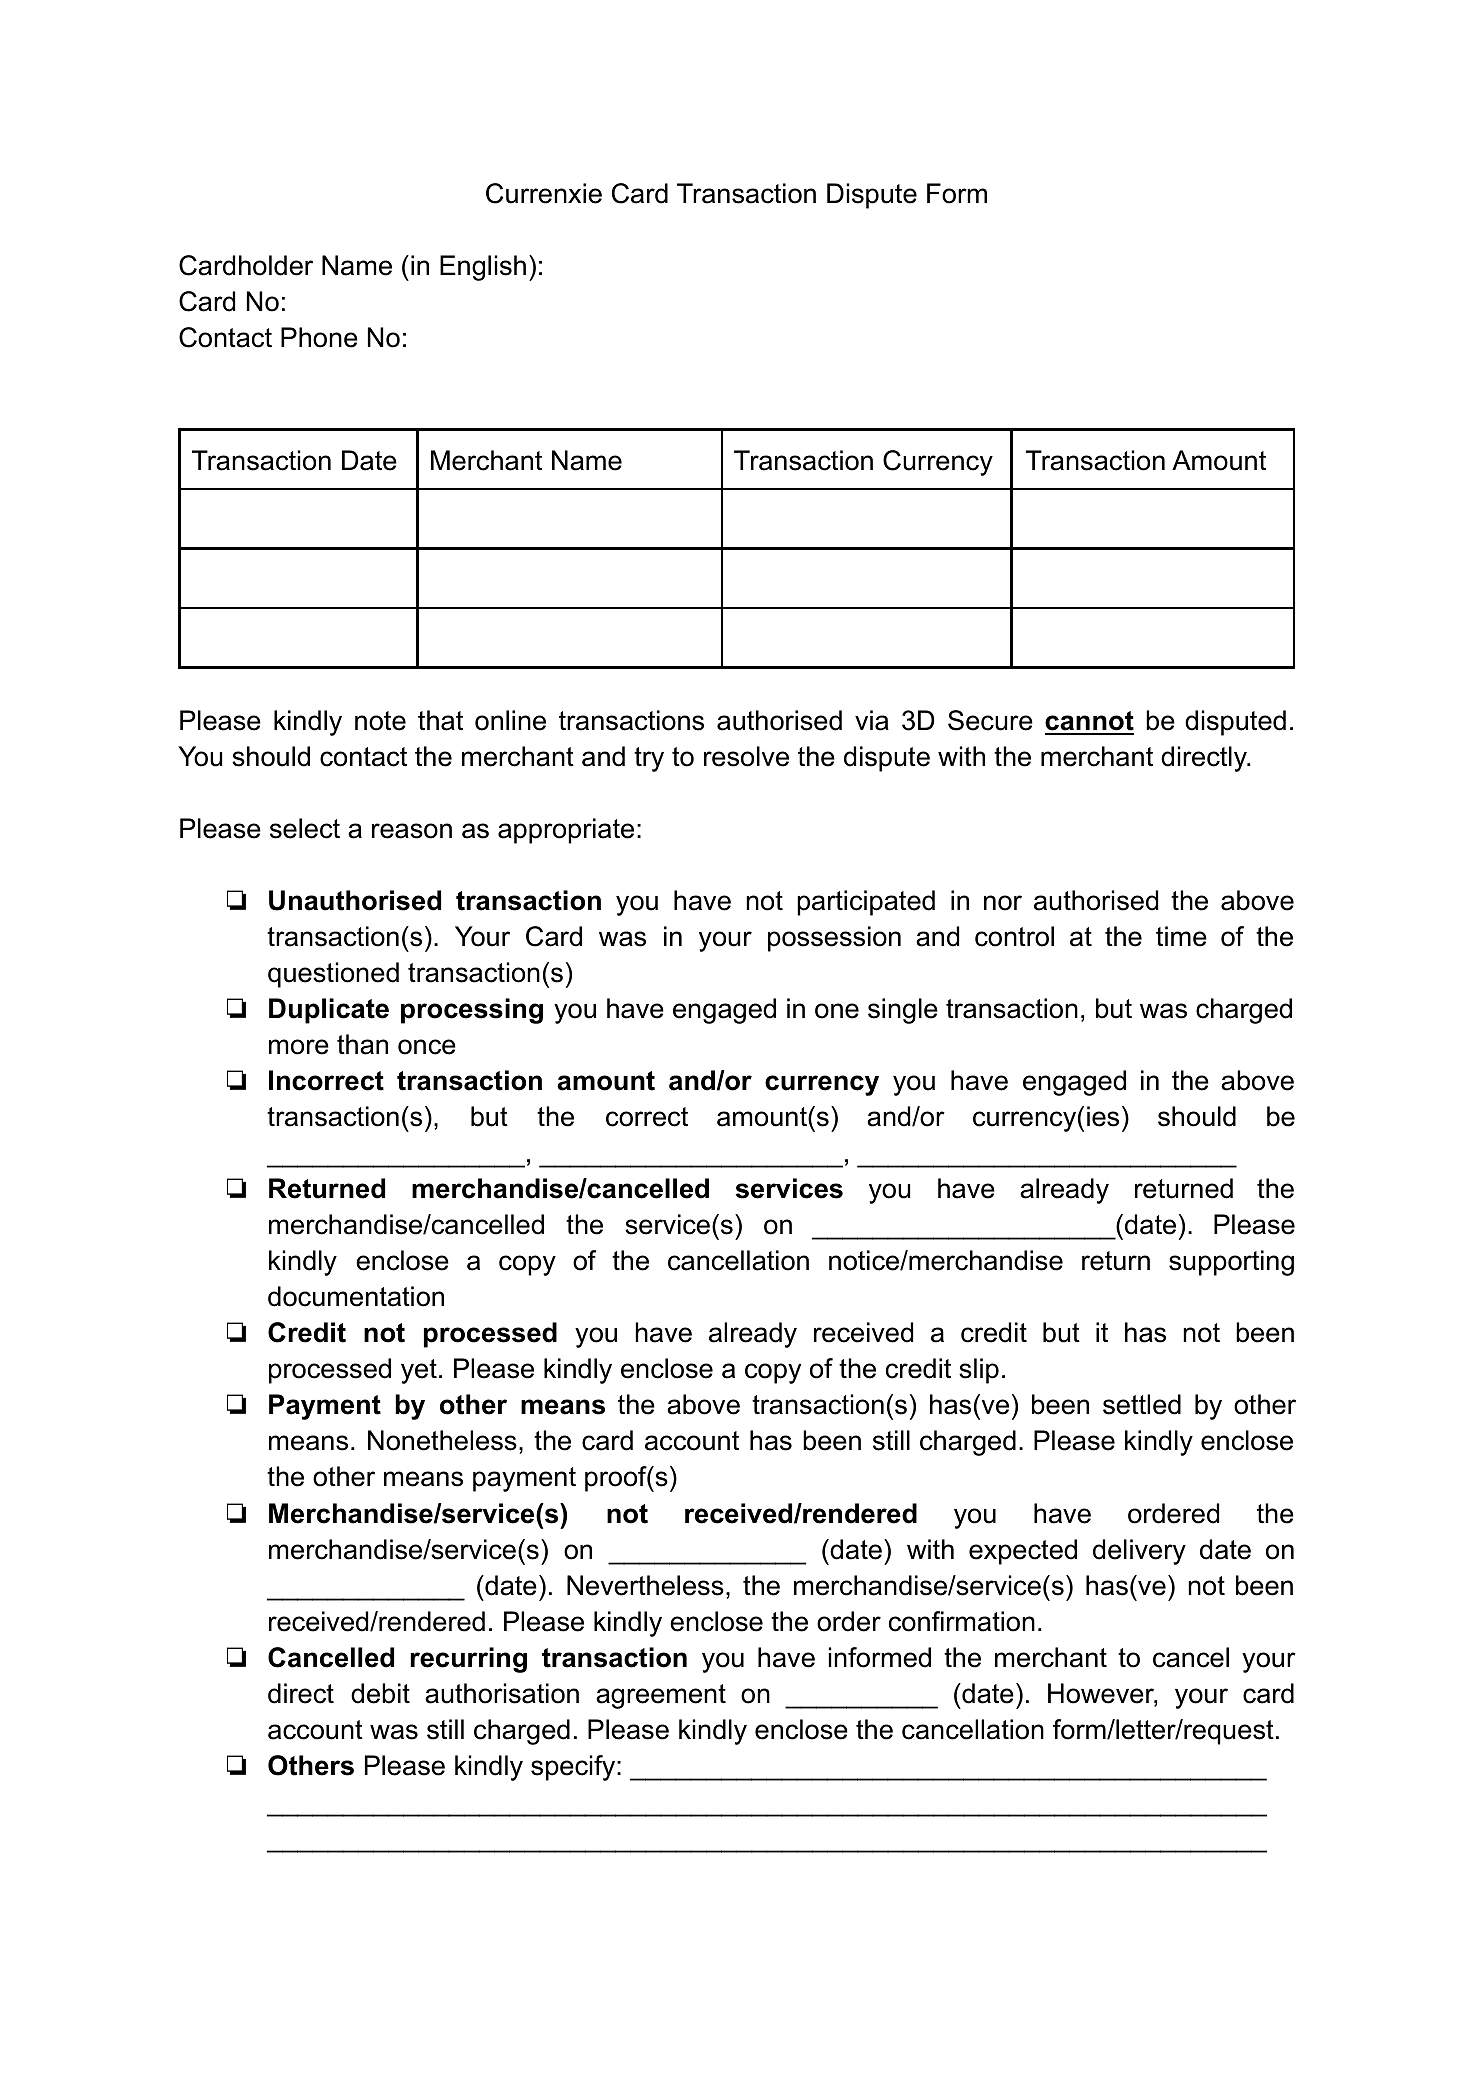 Image resolution: width=1476 pixels, height=2085 pixels. What do you see at coordinates (834, 939) in the page?
I see `possession` at bounding box center [834, 939].
